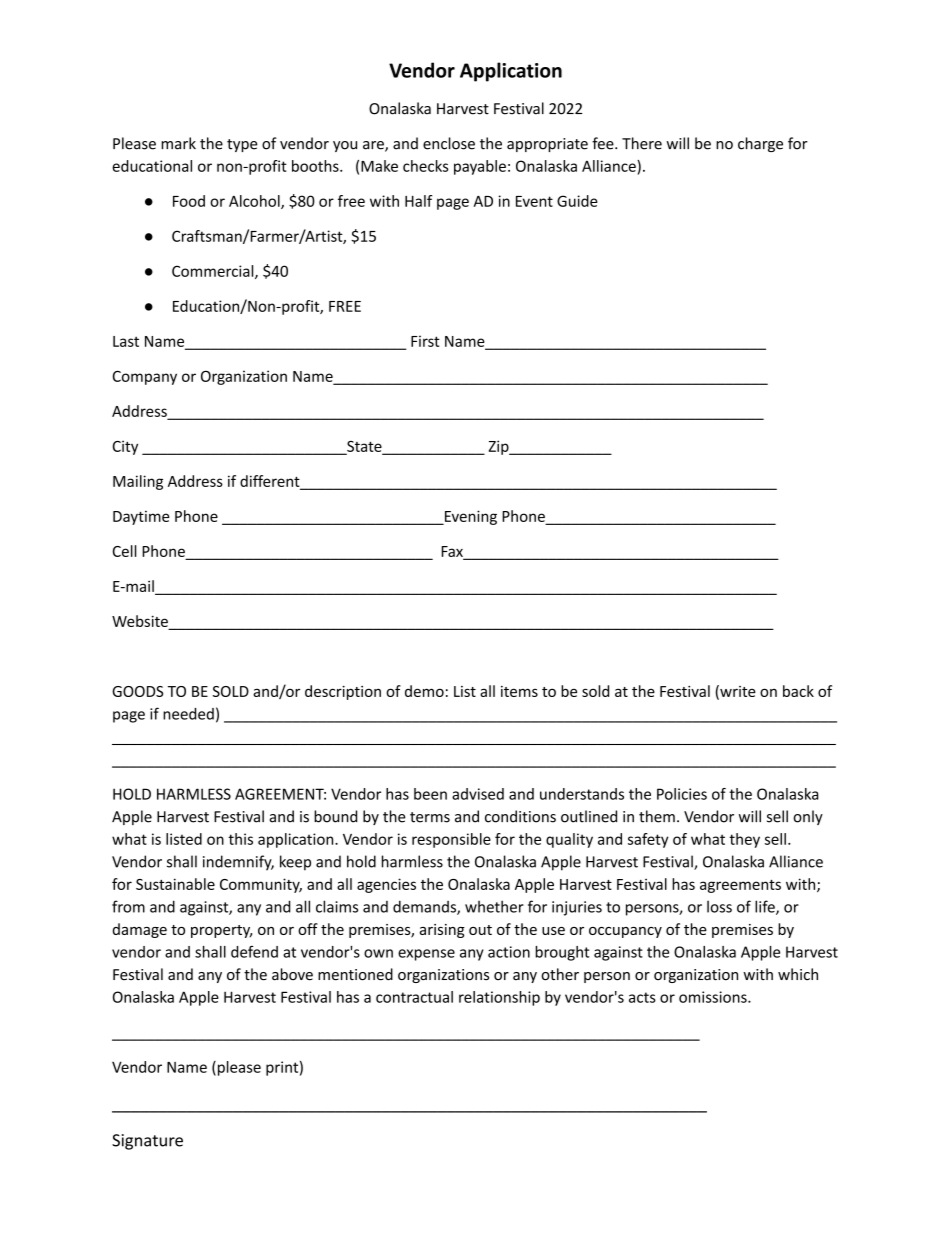 Image resolution: width=952 pixels, height=1233 pixels. Describe the element at coordinates (147, 1142) in the screenshot. I see `Signature` at that location.
